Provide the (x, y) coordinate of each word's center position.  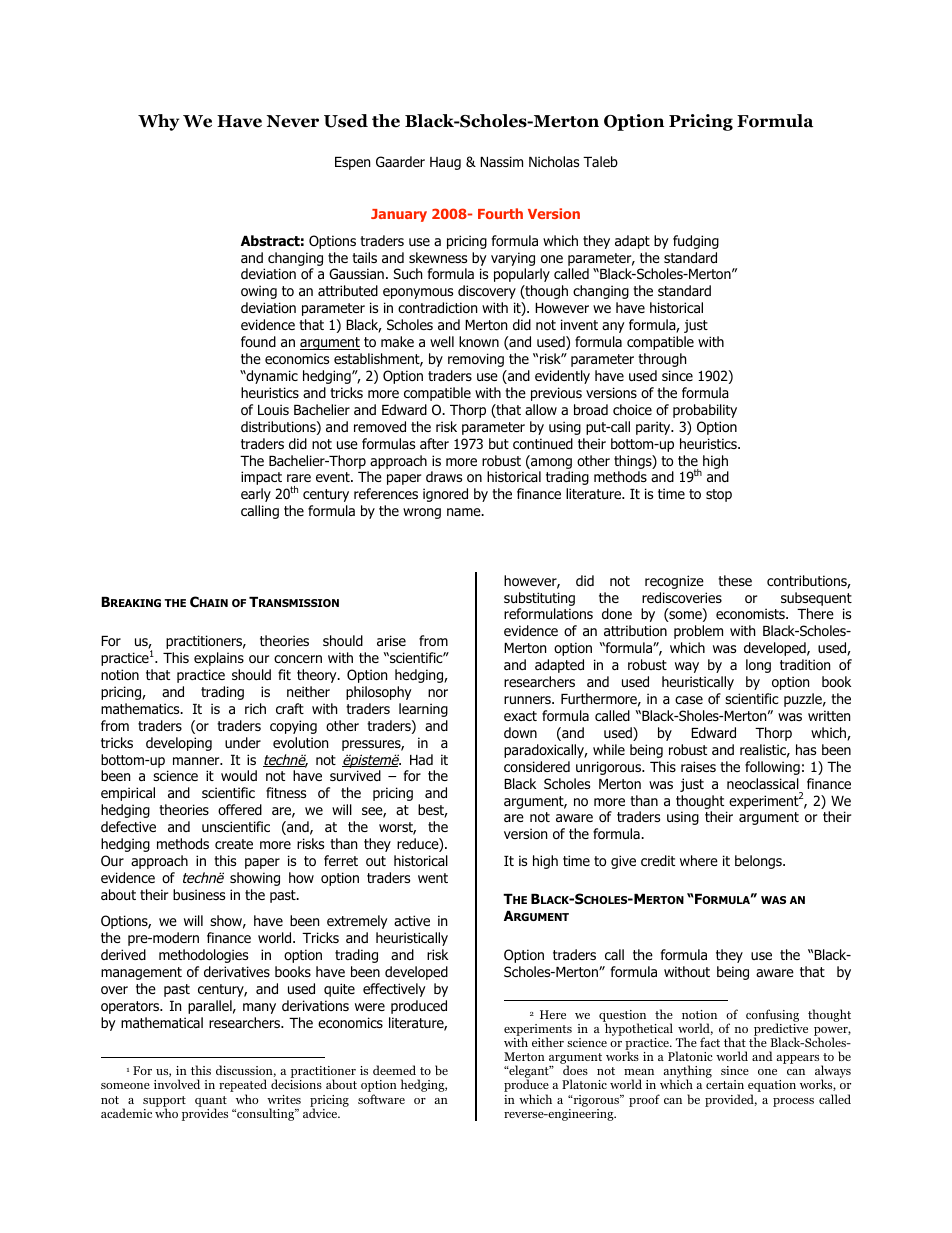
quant (211, 1102)
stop (719, 495)
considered (537, 767)
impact (261, 478)
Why (158, 122)
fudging (696, 242)
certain (725, 1084)
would (239, 775)
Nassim (501, 161)
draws (444, 476)
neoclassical (763, 784)
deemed (394, 1070)
